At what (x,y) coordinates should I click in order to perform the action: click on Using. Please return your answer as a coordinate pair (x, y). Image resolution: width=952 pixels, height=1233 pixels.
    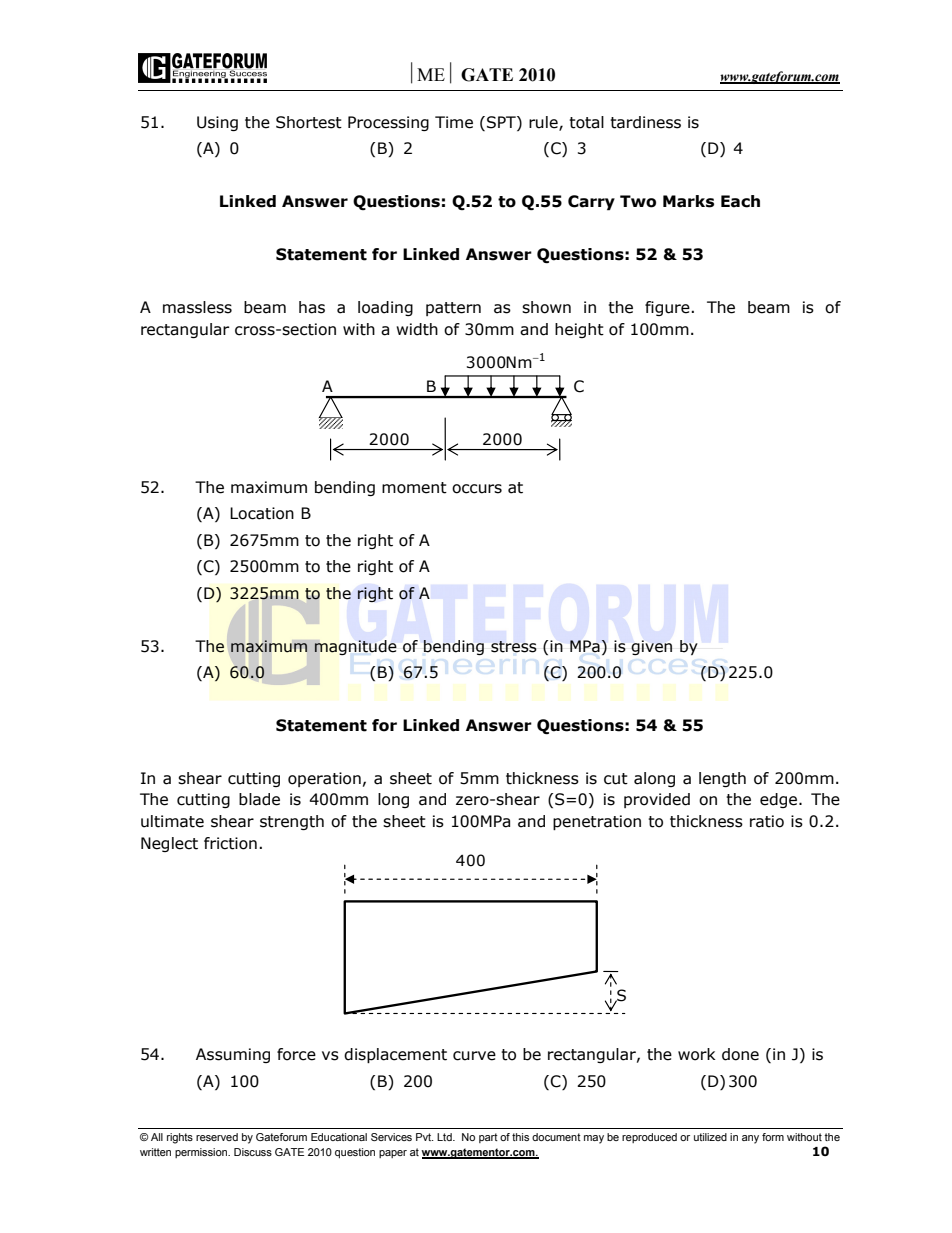
    Looking at the image, I should click on (217, 123).
